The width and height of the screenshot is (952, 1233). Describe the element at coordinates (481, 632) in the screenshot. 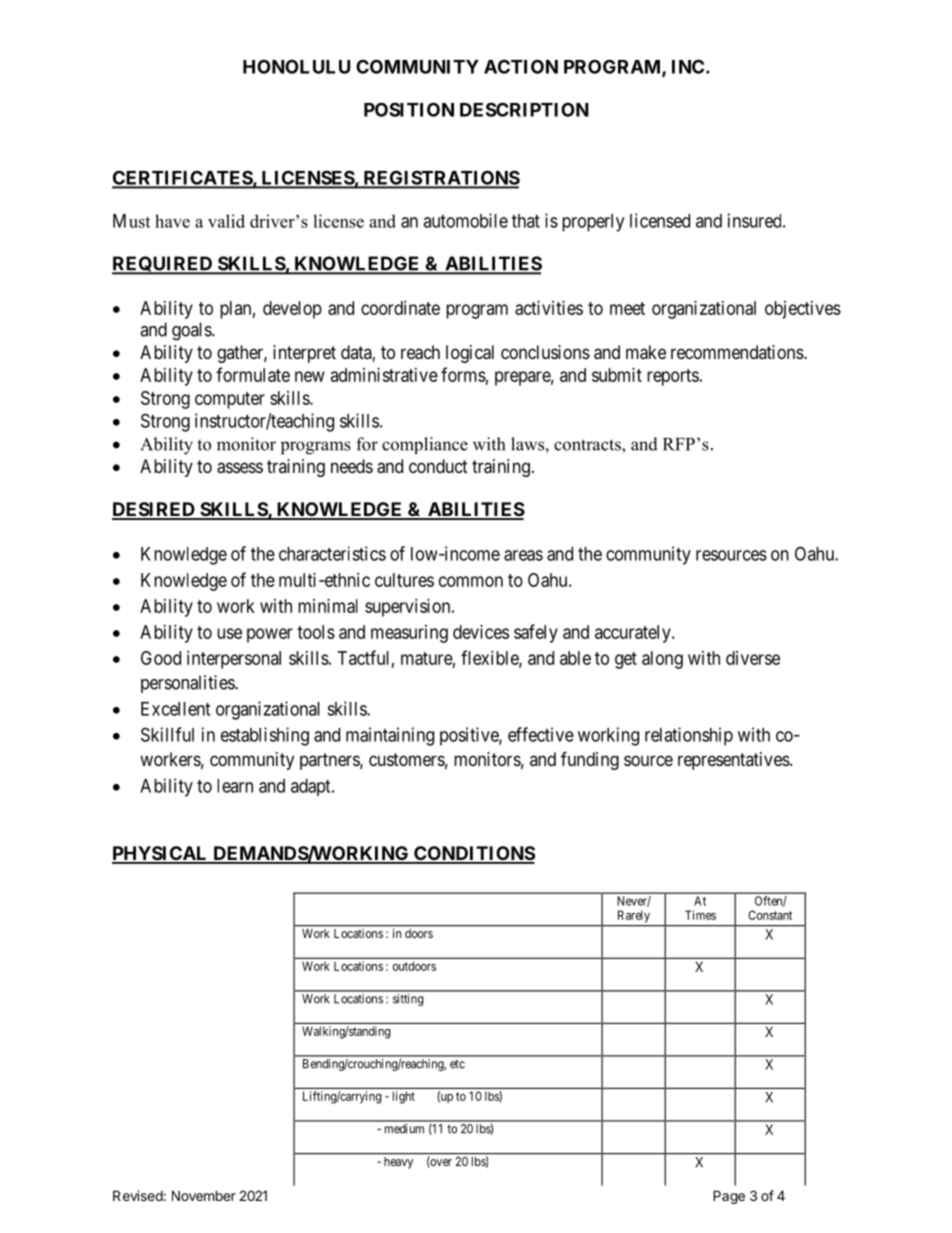

I see `devices` at that location.
